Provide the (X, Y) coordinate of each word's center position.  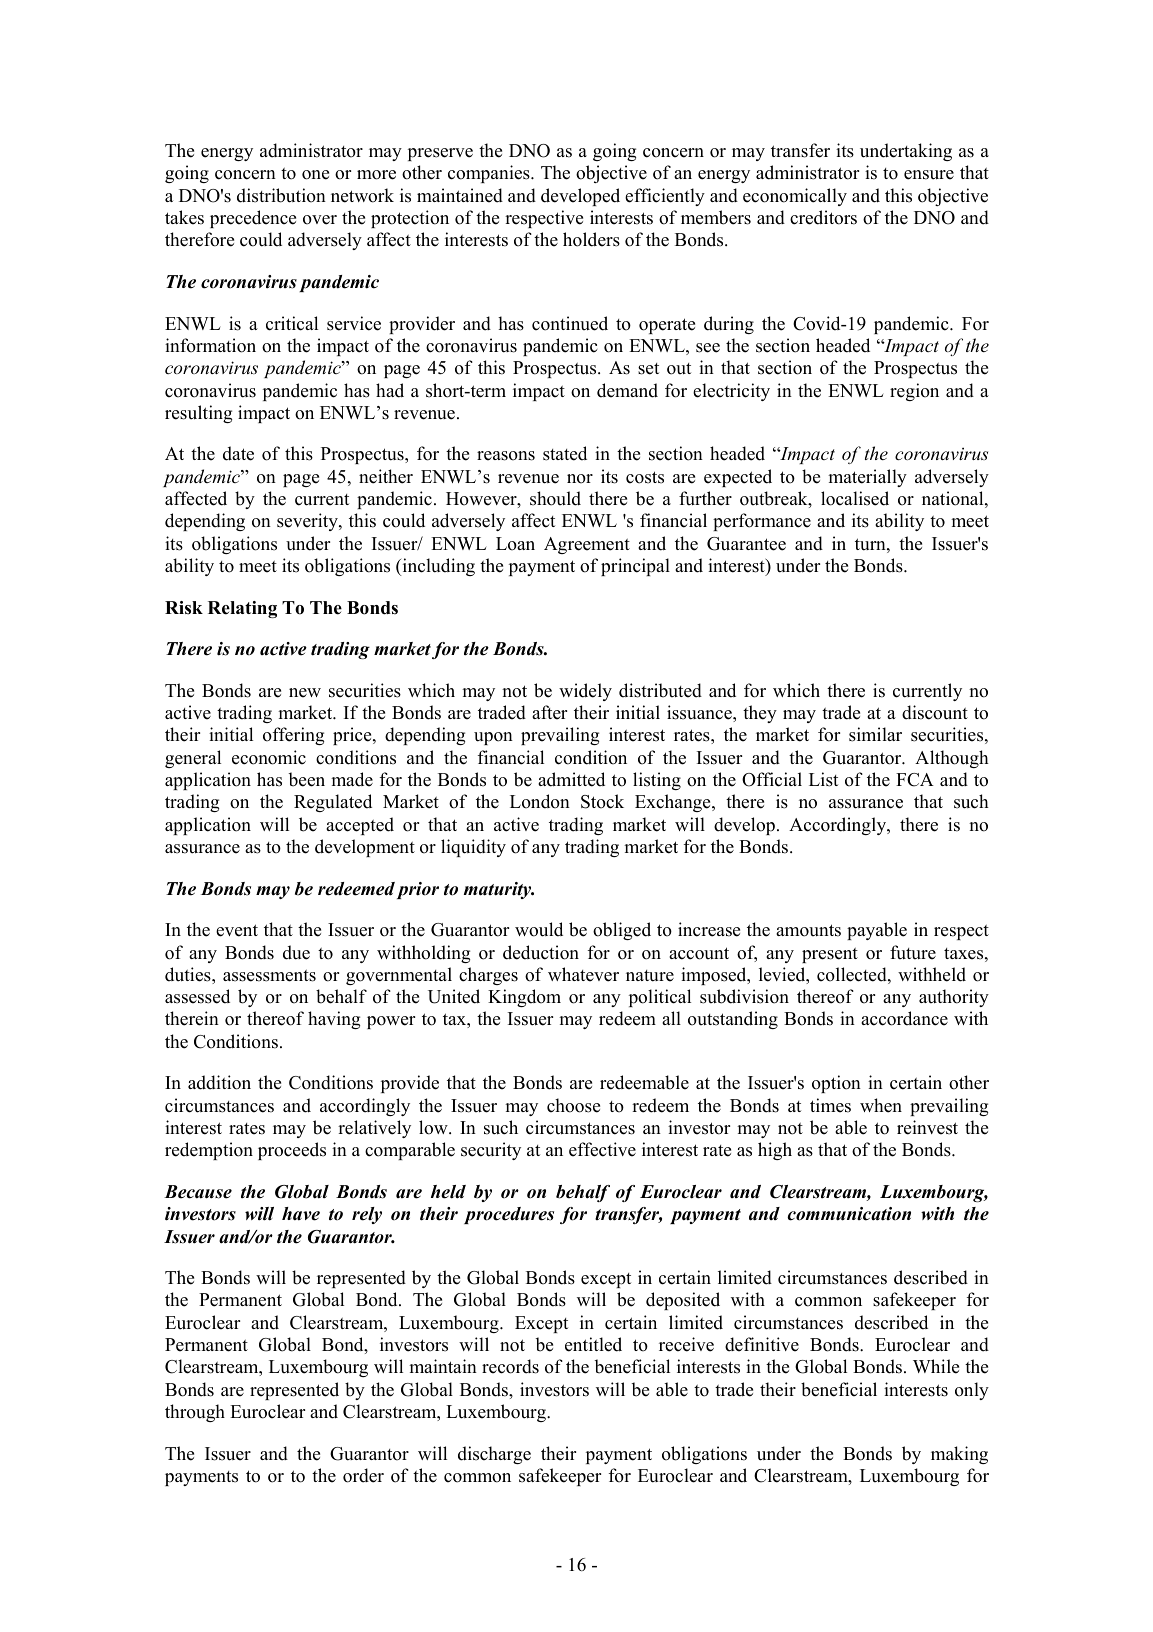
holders (591, 239)
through (195, 1413)
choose (573, 1105)
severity (308, 522)
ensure (929, 175)
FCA (915, 780)
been (306, 779)
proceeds (292, 1151)
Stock (602, 801)
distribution (281, 195)
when (881, 1105)
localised (855, 498)
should (555, 498)
